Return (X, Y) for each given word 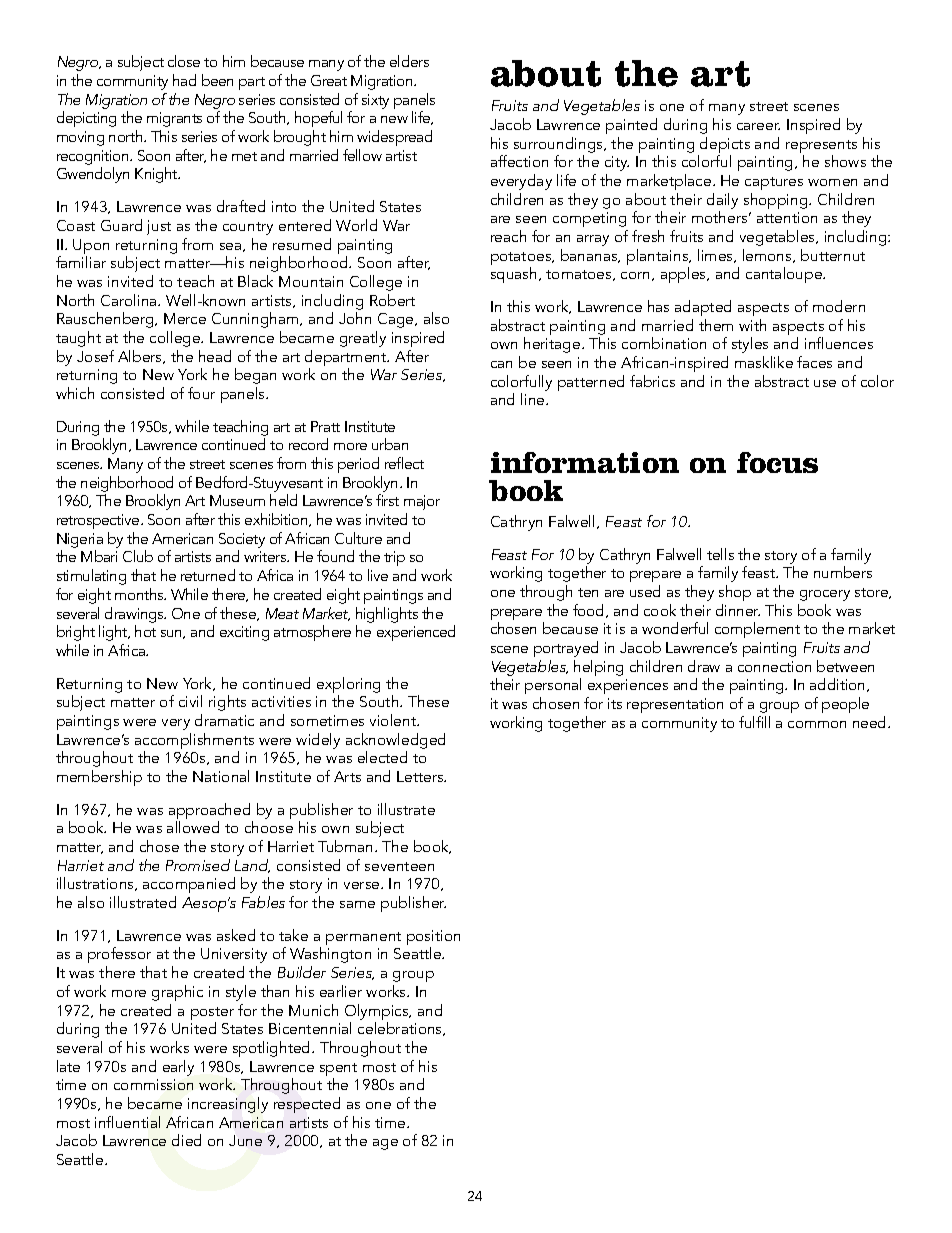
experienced (416, 633)
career (758, 126)
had (184, 80)
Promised (198, 865)
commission (153, 1084)
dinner (738, 610)
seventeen (399, 866)
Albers (141, 357)
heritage (553, 345)
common (817, 724)
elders (409, 61)
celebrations (401, 1029)
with (752, 325)
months (140, 594)
